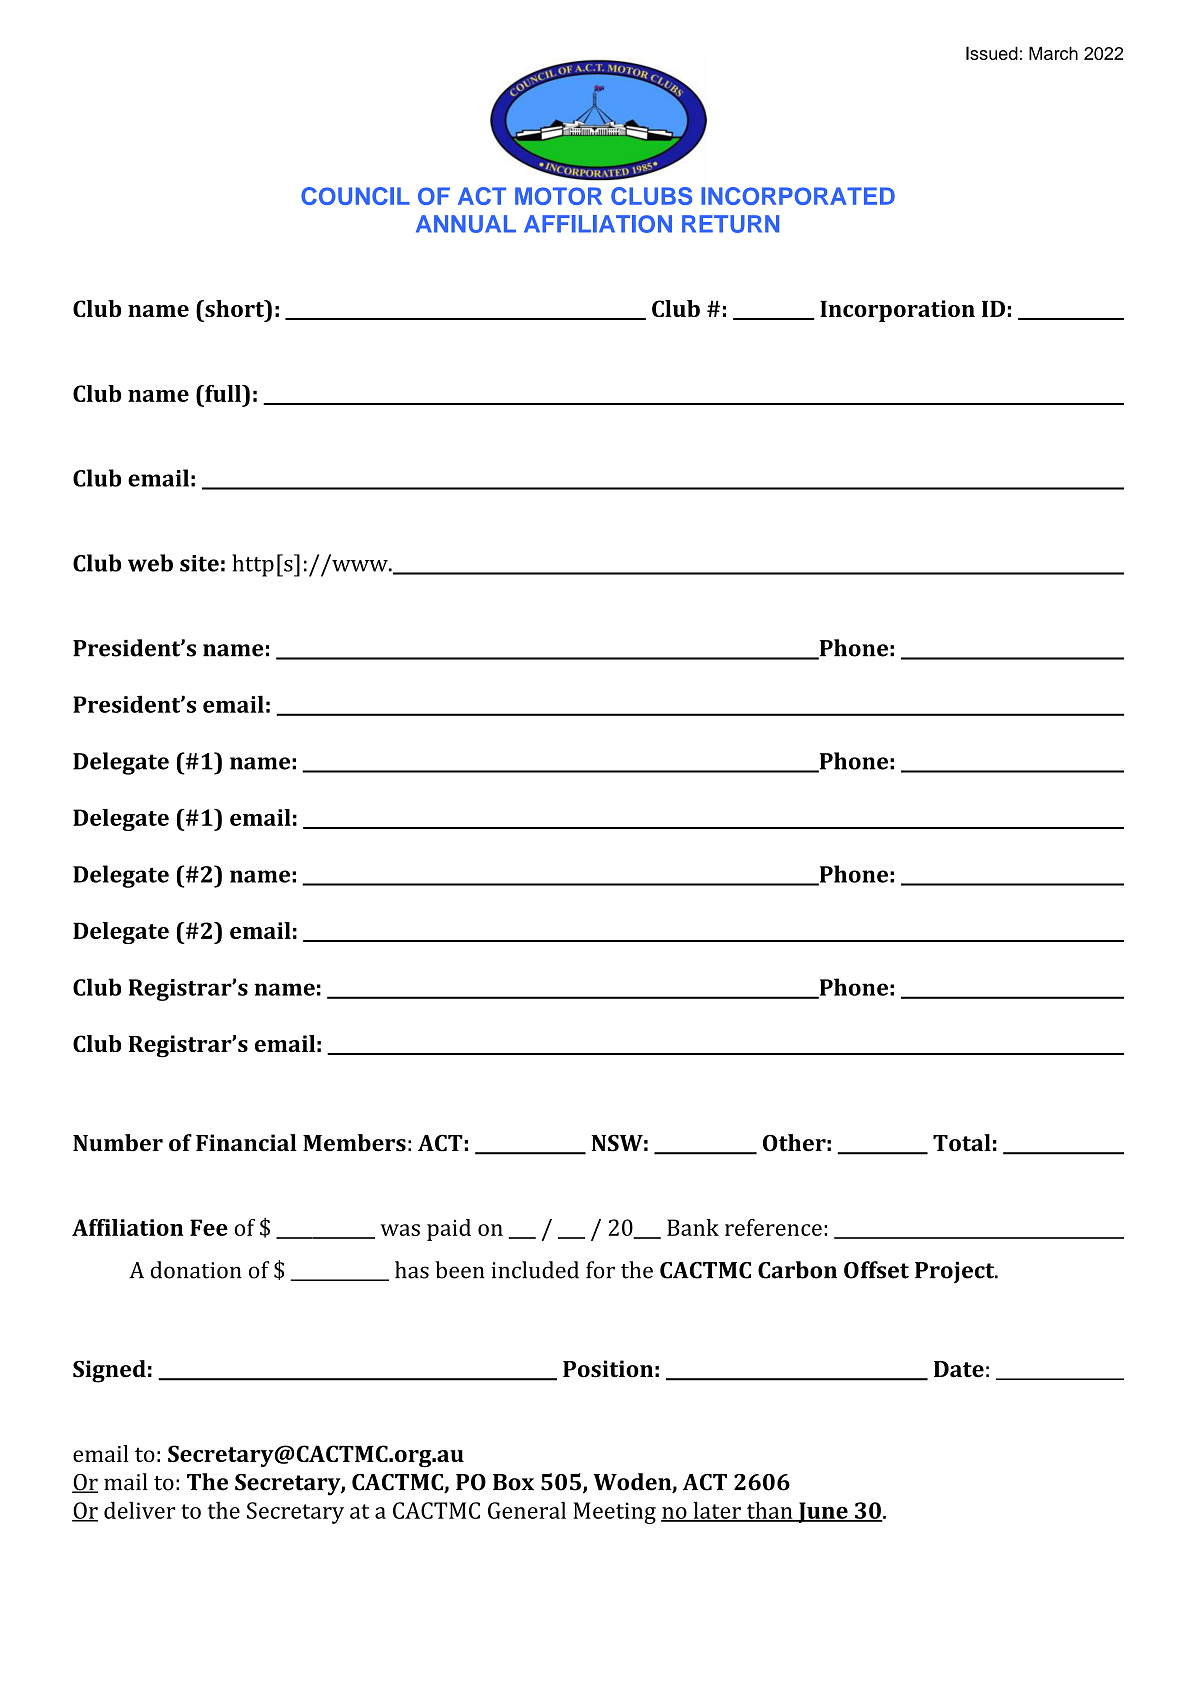 The image size is (1196, 1692). What do you see at coordinates (962, 1143) in the document?
I see `Total` at bounding box center [962, 1143].
